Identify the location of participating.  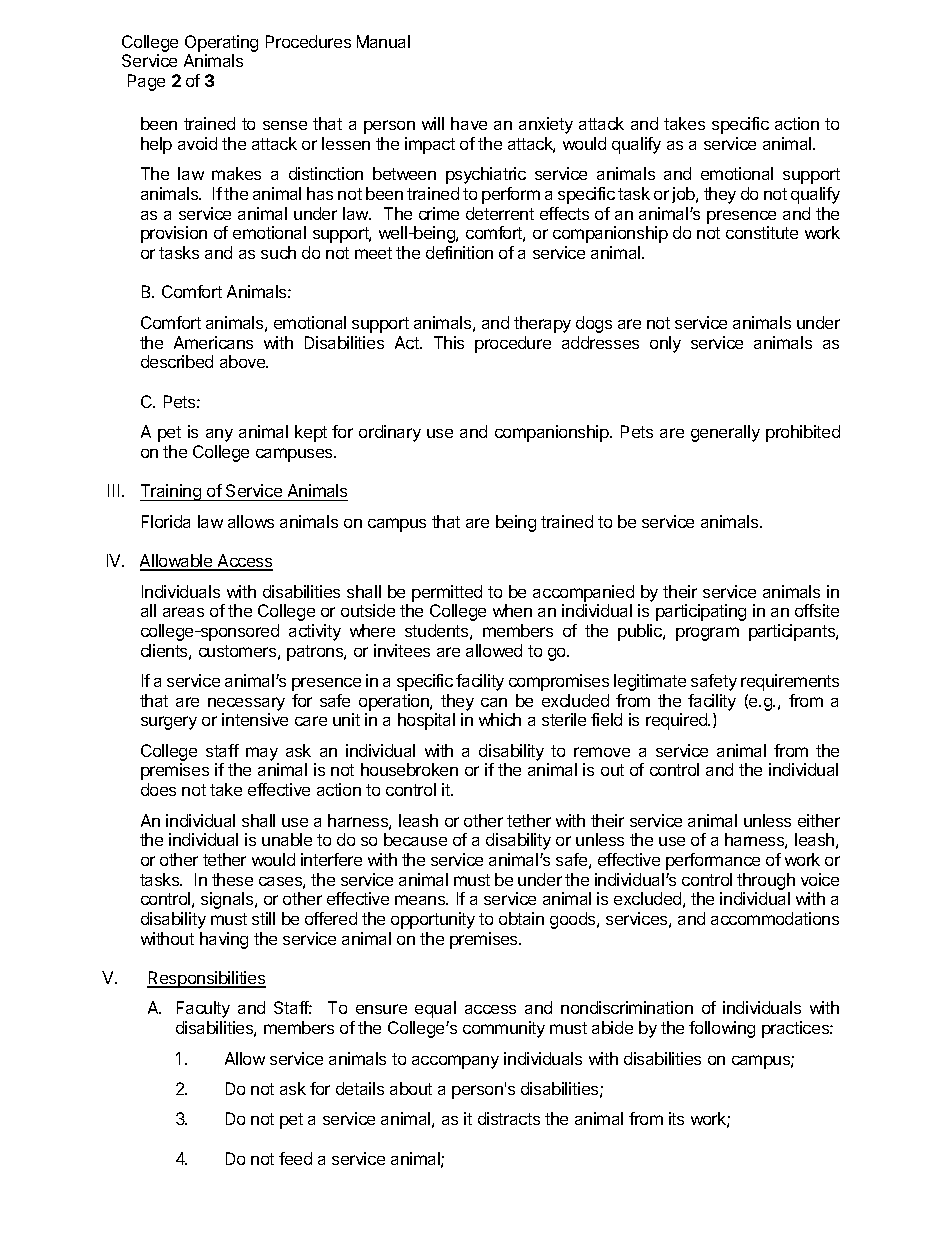
(701, 612).
